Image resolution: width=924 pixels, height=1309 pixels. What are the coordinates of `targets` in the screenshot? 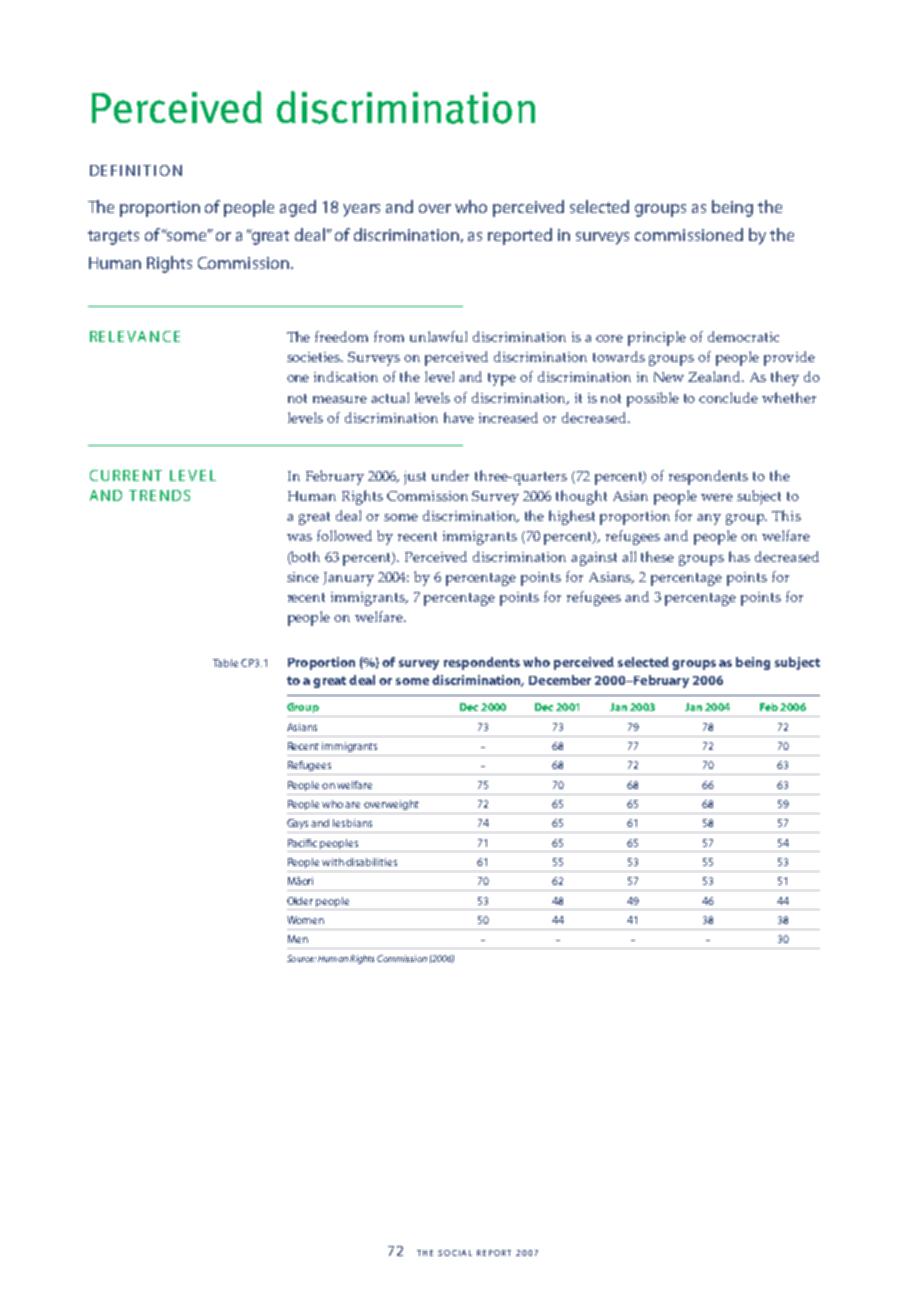 It's located at (113, 237).
